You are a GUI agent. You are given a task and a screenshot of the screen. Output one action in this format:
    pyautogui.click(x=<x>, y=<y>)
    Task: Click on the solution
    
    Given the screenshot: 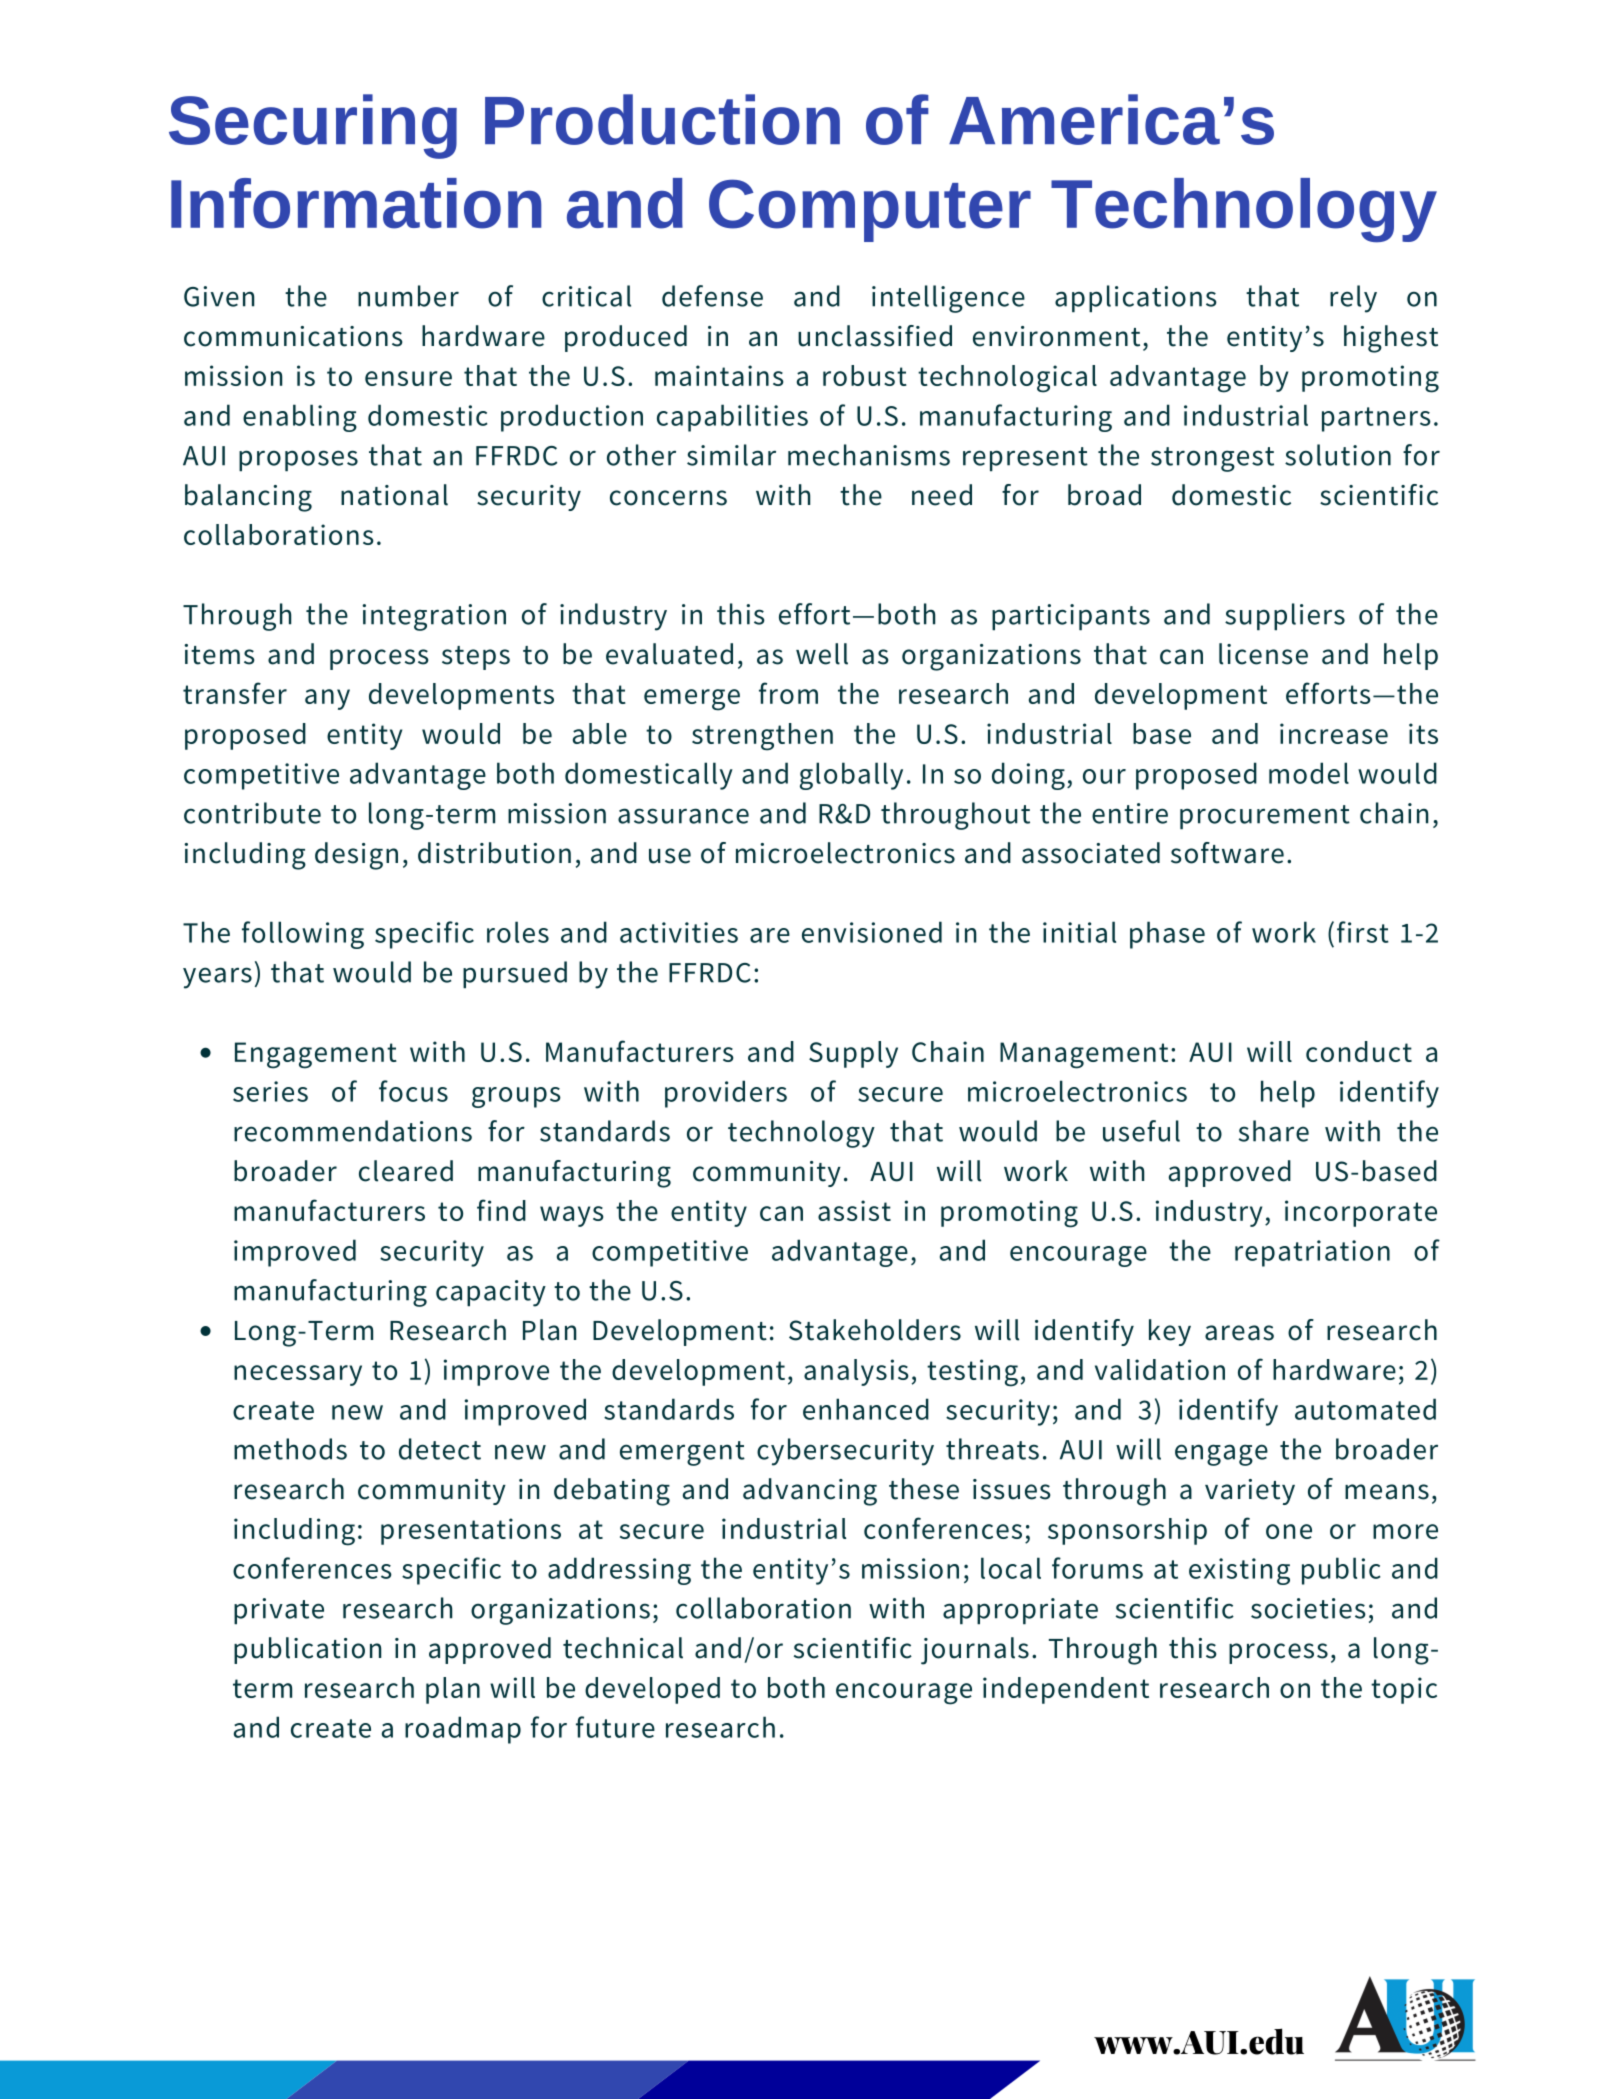 What is the action you would take?
    pyautogui.click(x=1338, y=455)
